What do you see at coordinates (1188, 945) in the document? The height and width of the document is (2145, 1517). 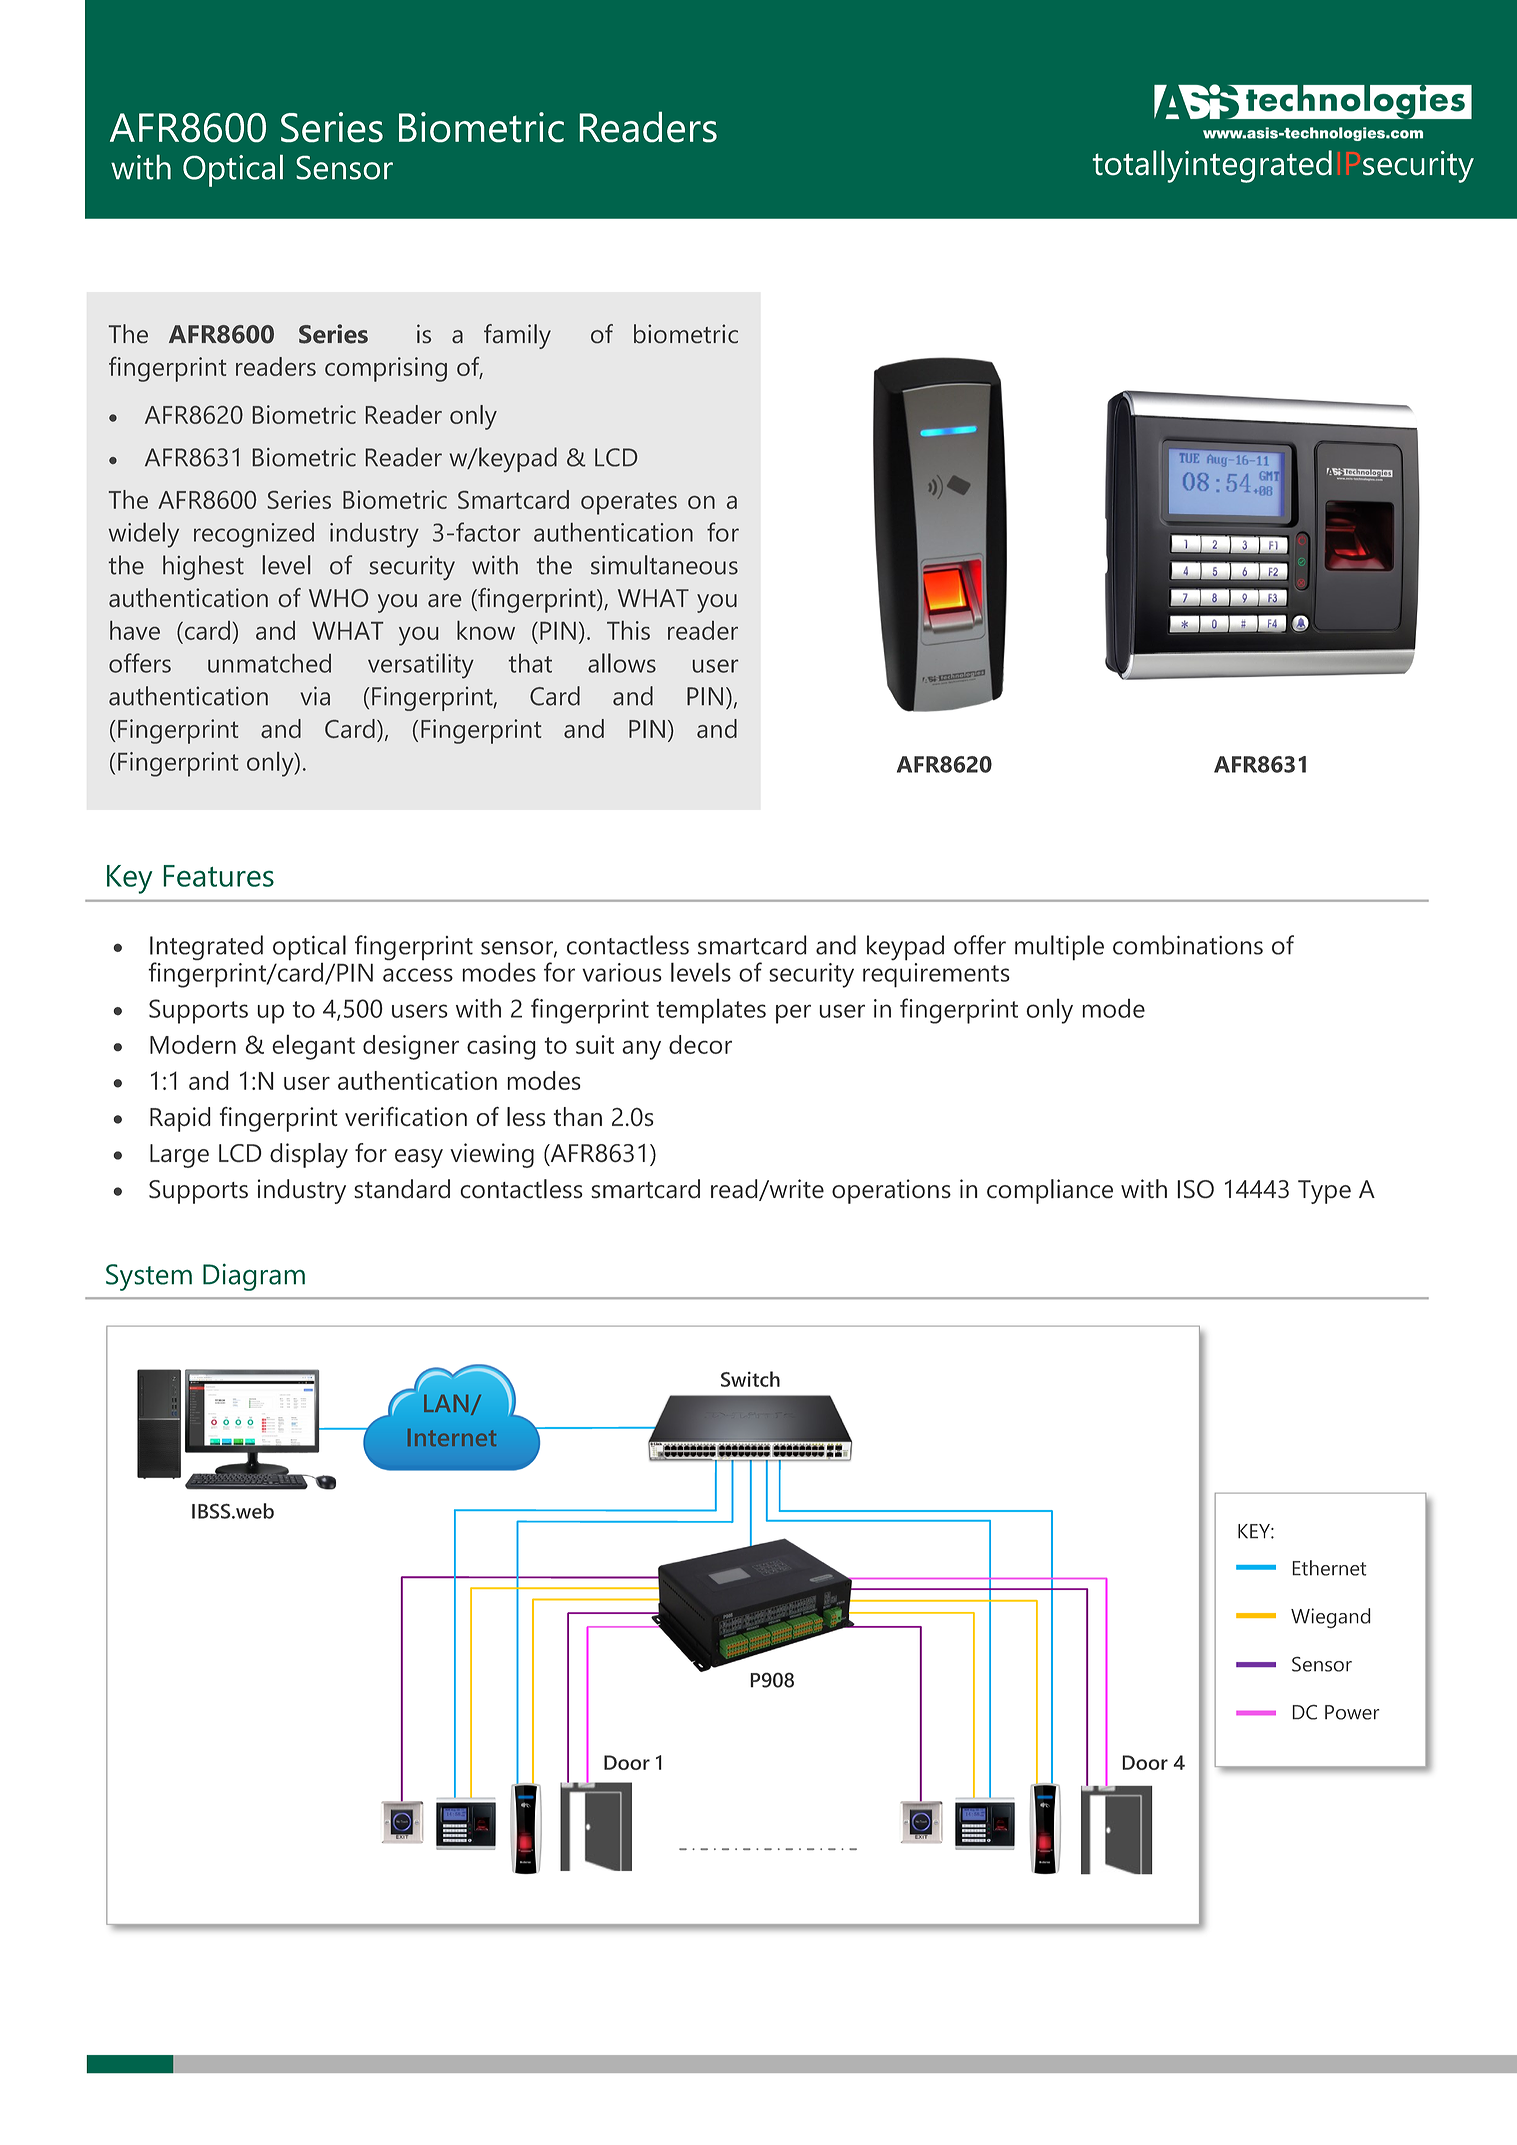 I see `combinations` at bounding box center [1188, 945].
